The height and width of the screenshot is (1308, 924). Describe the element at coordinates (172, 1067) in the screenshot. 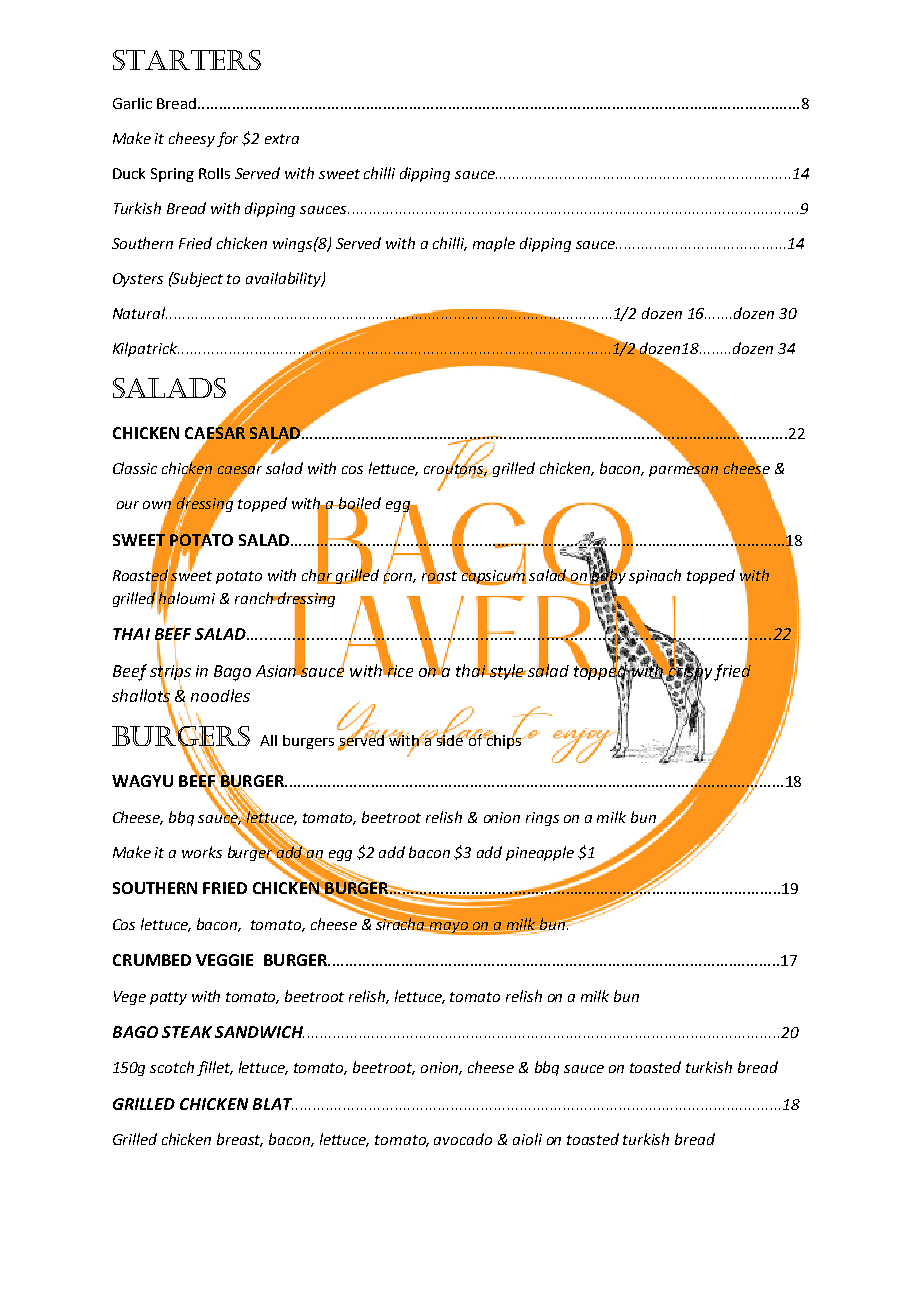

I see `scotch` at that location.
